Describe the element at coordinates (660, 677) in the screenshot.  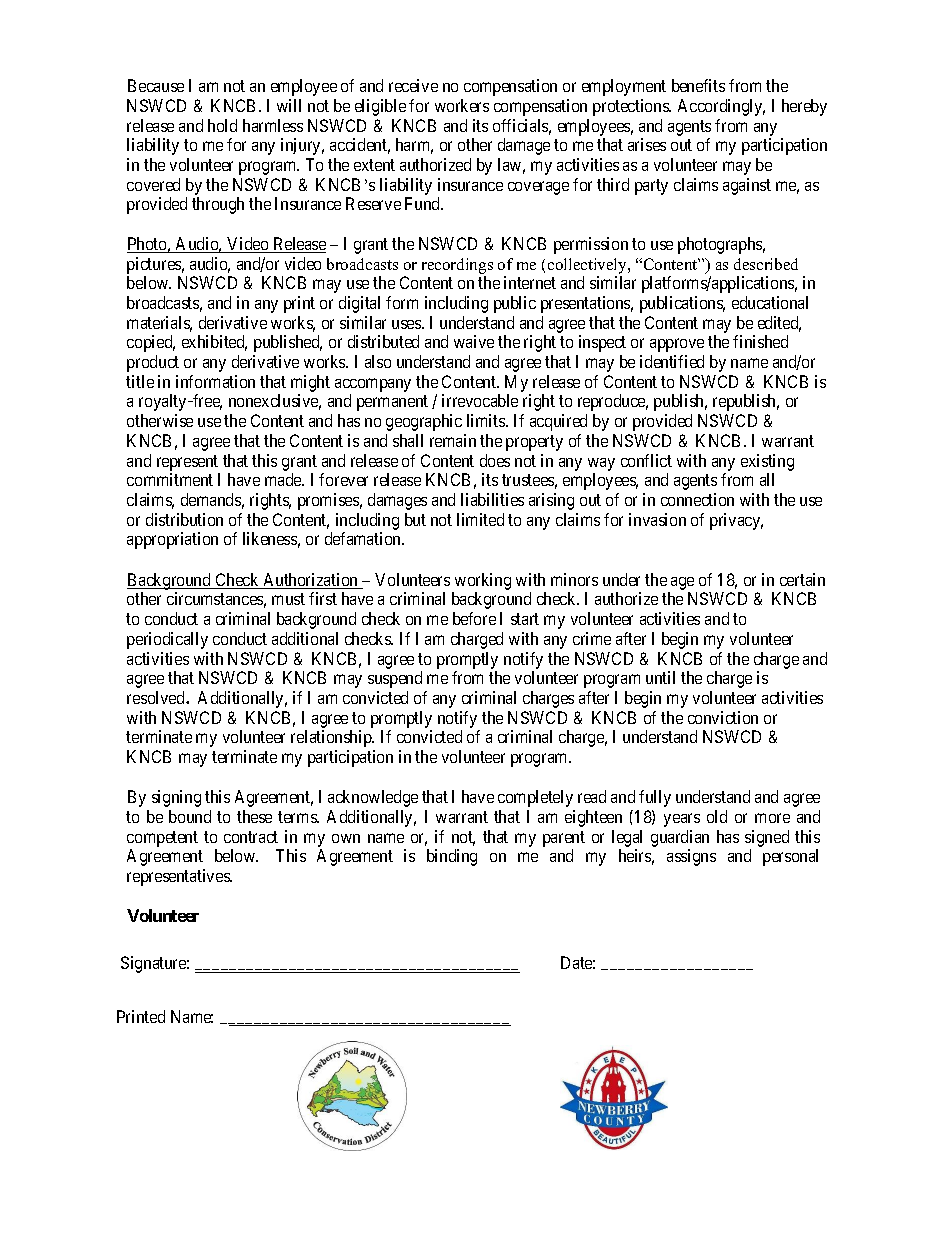
I see `until` at that location.
